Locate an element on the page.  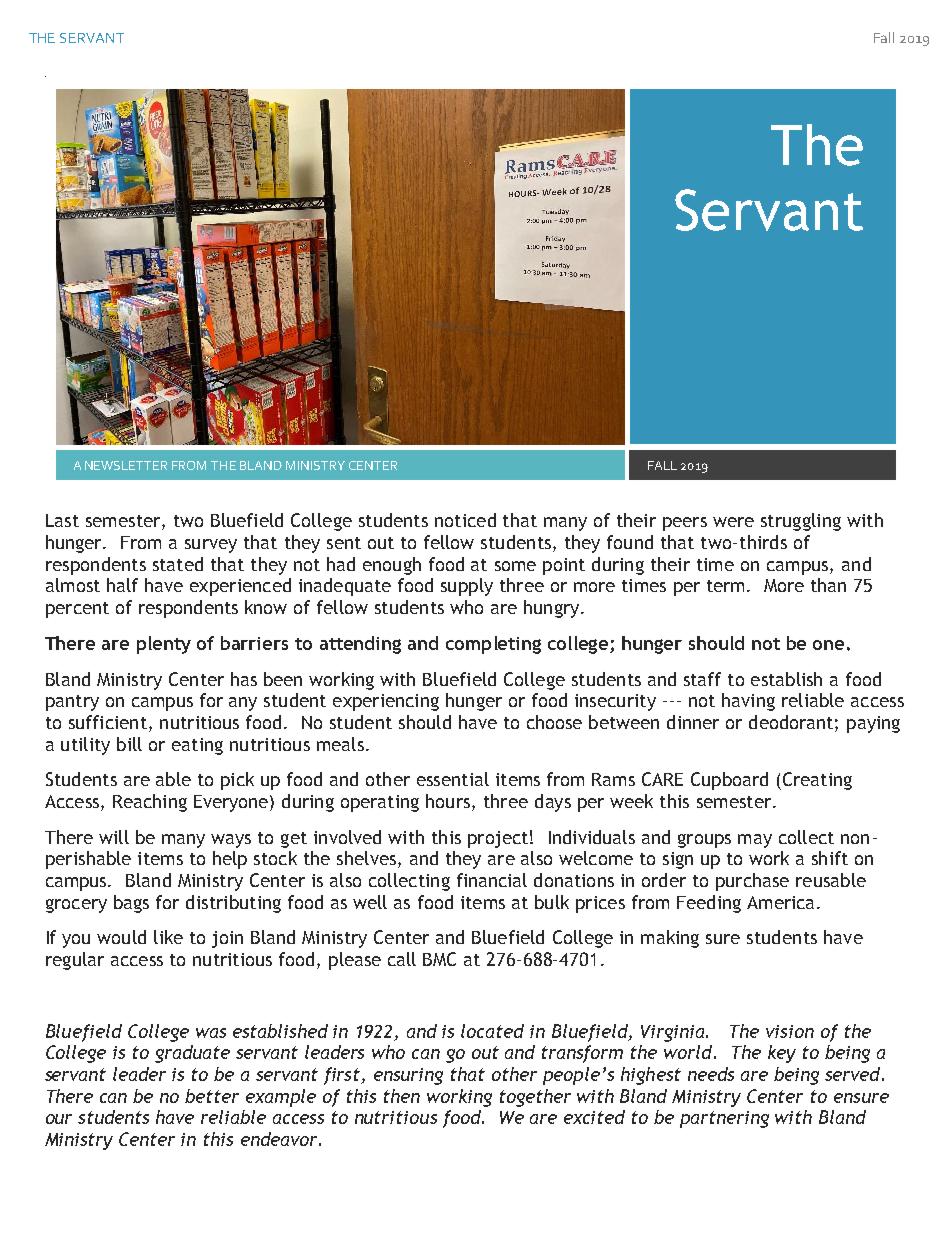
better is located at coordinates (212, 1096).
